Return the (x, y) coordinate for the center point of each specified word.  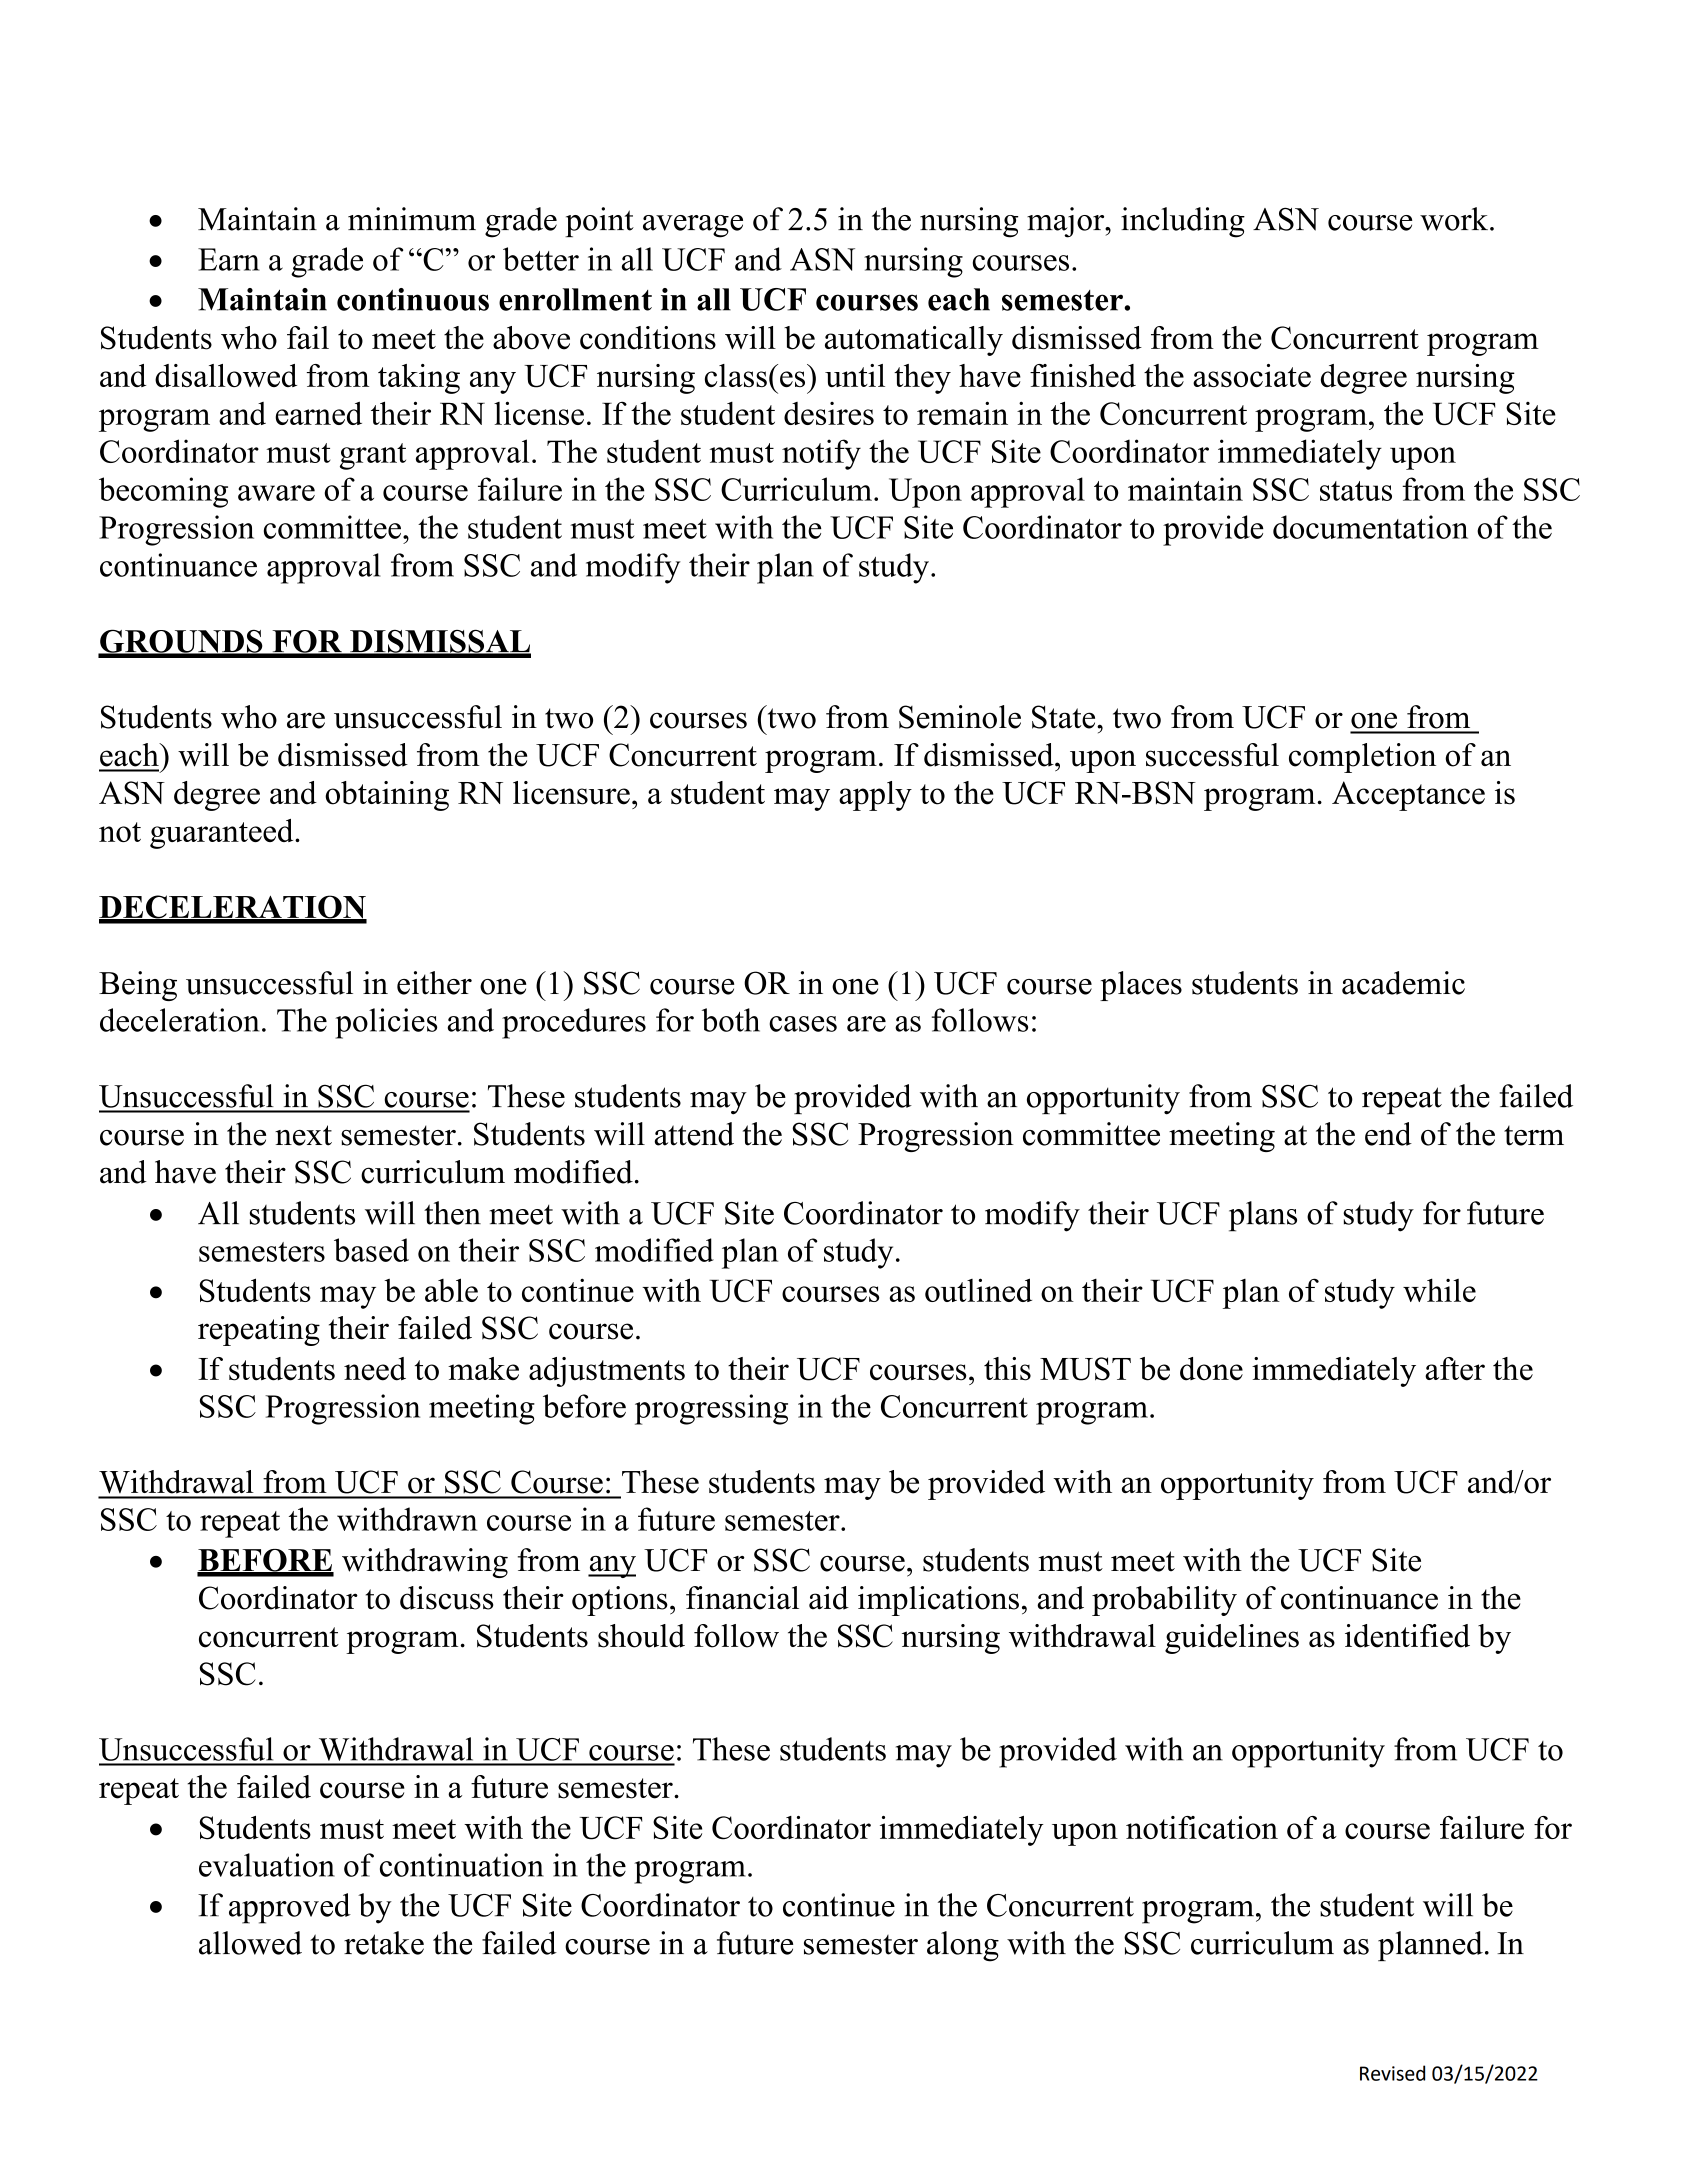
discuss (447, 1598)
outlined (978, 1290)
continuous (413, 299)
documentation (1370, 527)
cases (803, 1024)
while (1439, 1290)
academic (1403, 983)
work (1455, 219)
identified (1407, 1636)
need (375, 1369)
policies (386, 1023)
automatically (914, 341)
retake (384, 1943)
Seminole (960, 717)
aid (829, 1598)
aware (276, 493)
